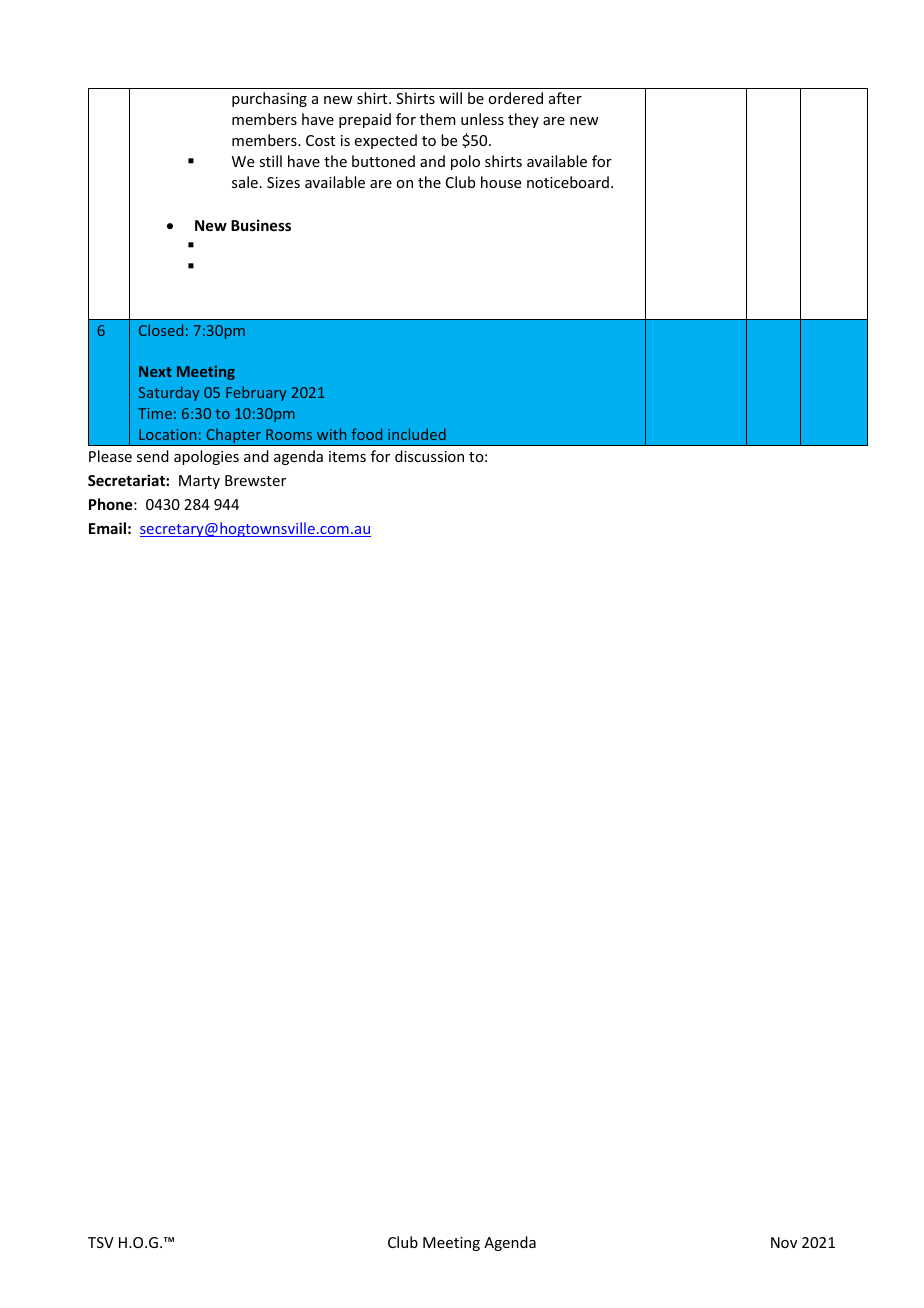 This document has height=1308, width=924. I want to click on TSV, so click(101, 1242).
